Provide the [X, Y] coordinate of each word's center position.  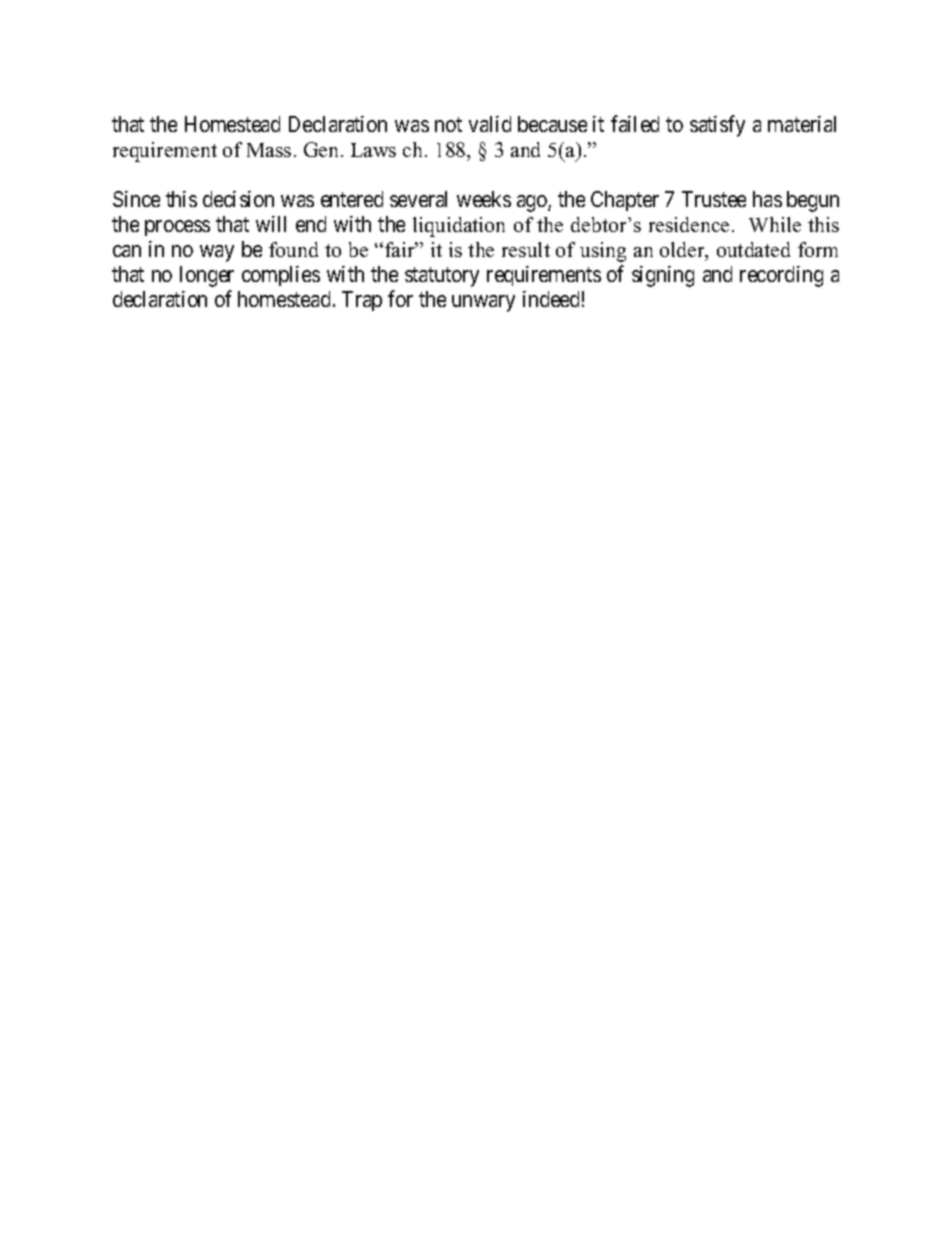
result [526, 249]
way [217, 253]
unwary [483, 303]
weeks [484, 199]
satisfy [717, 126]
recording [781, 276]
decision [238, 199]
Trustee [714, 199]
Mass [269, 150]
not [448, 124]
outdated [753, 249]
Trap [362, 301]
